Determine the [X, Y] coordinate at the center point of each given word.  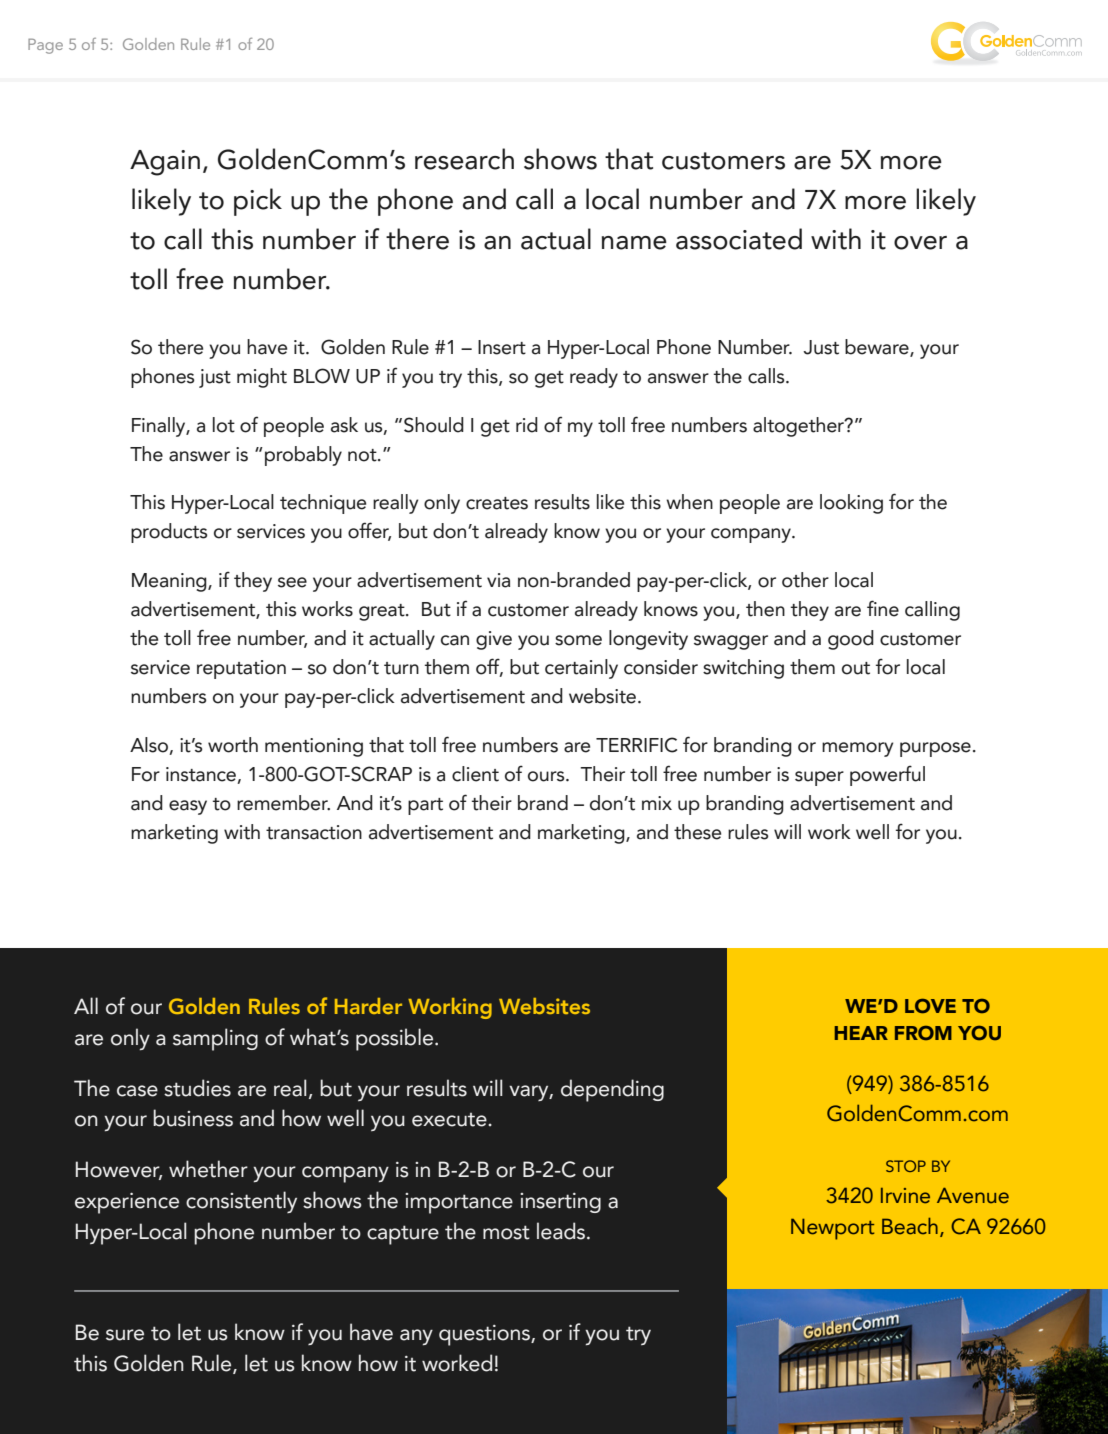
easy [188, 807]
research [464, 159]
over [920, 243]
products [169, 533]
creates [497, 503]
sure [125, 1335]
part [425, 806]
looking [851, 504]
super [819, 778]
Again [165, 163]
